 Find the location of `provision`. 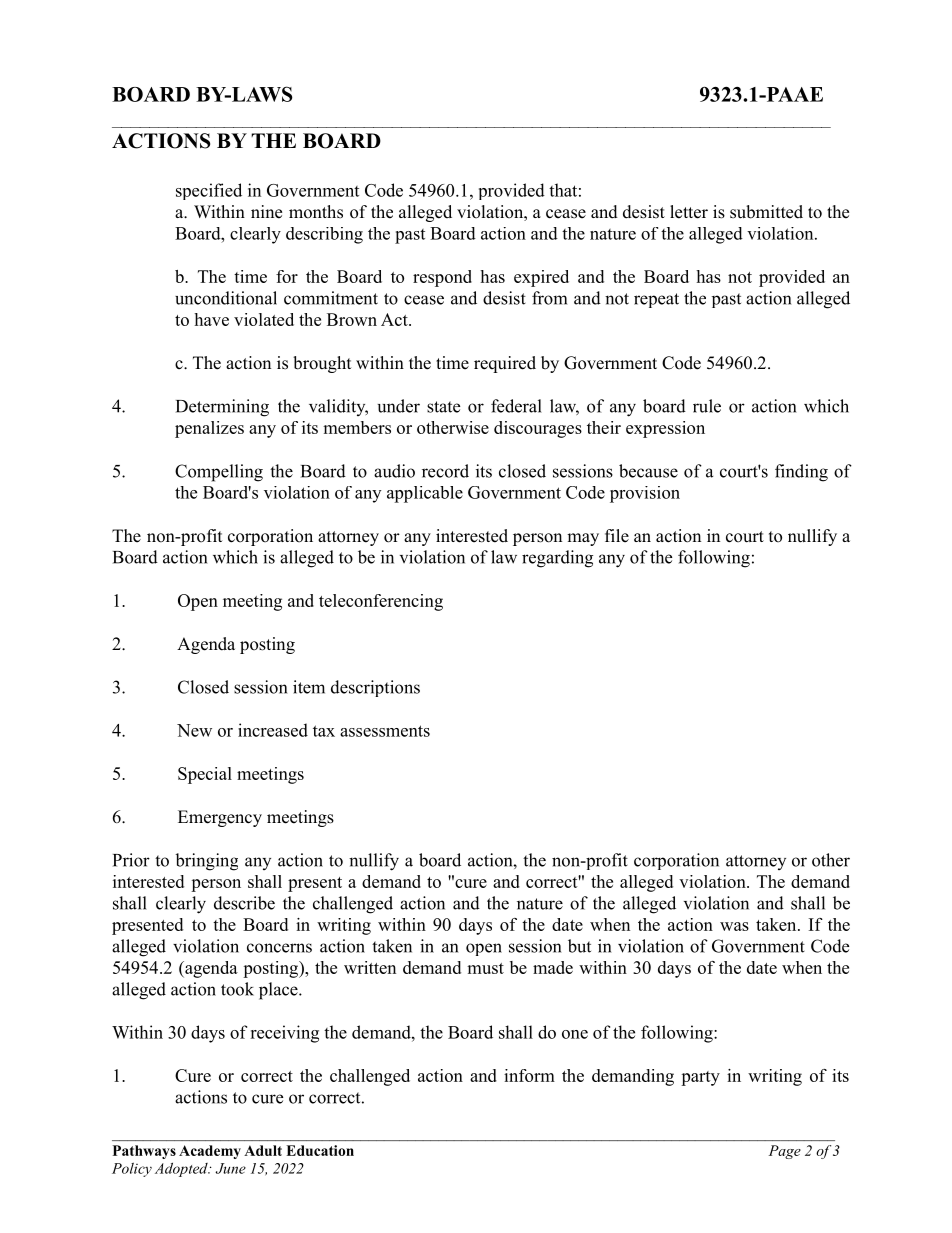

provision is located at coordinates (645, 494).
